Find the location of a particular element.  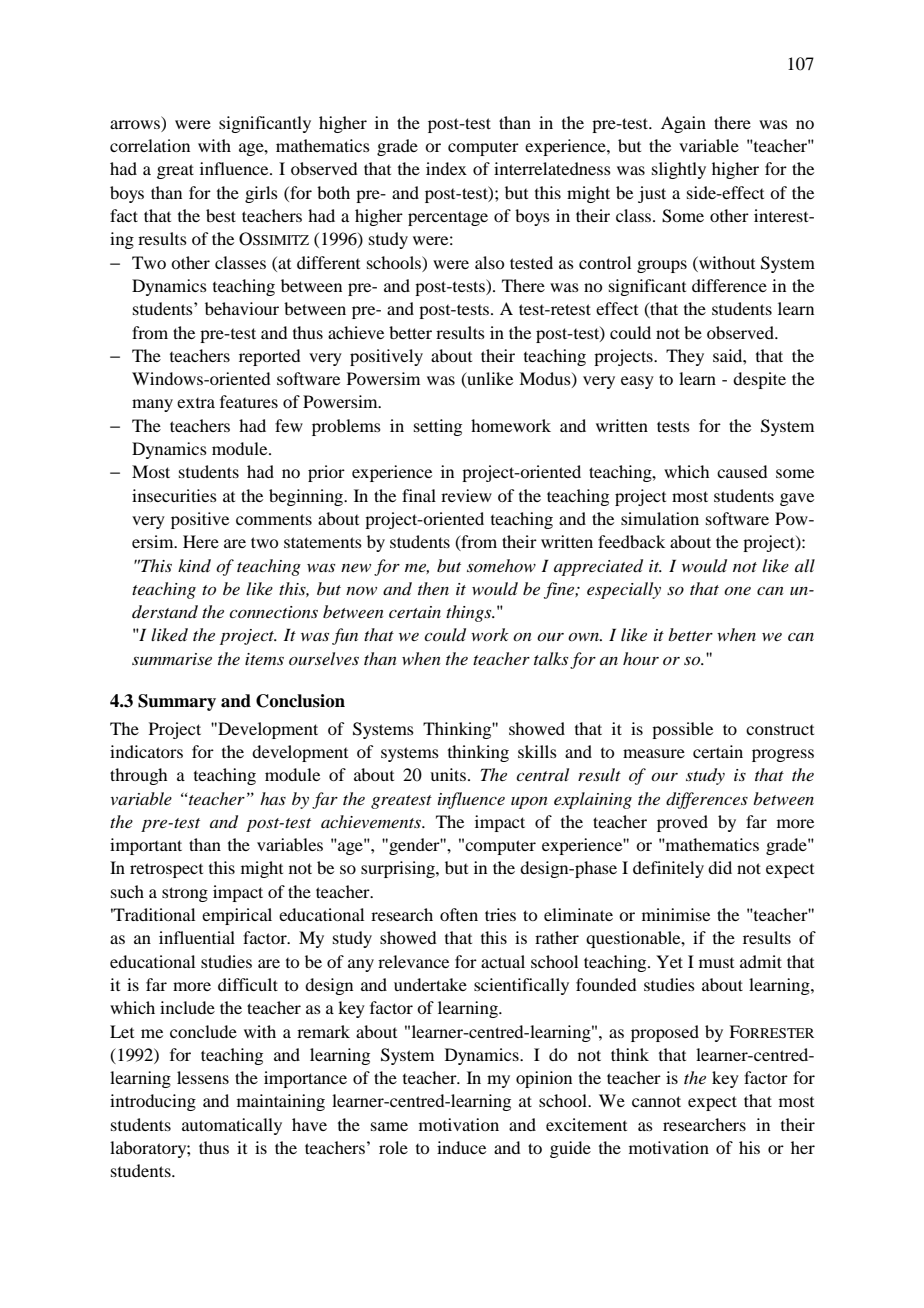

caused is located at coordinates (742, 471).
